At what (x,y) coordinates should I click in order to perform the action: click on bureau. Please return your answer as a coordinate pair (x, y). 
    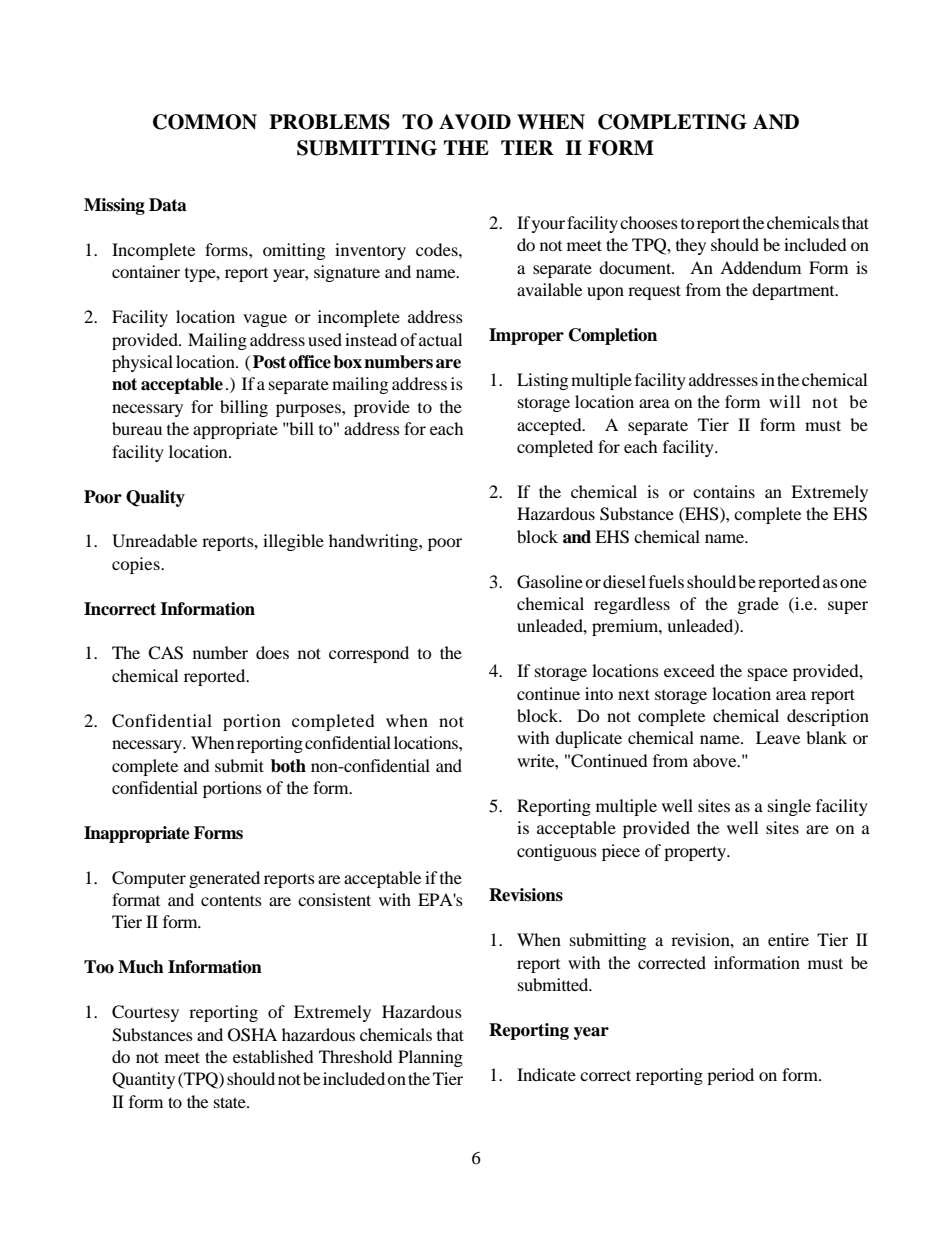
    Looking at the image, I should click on (137, 428).
